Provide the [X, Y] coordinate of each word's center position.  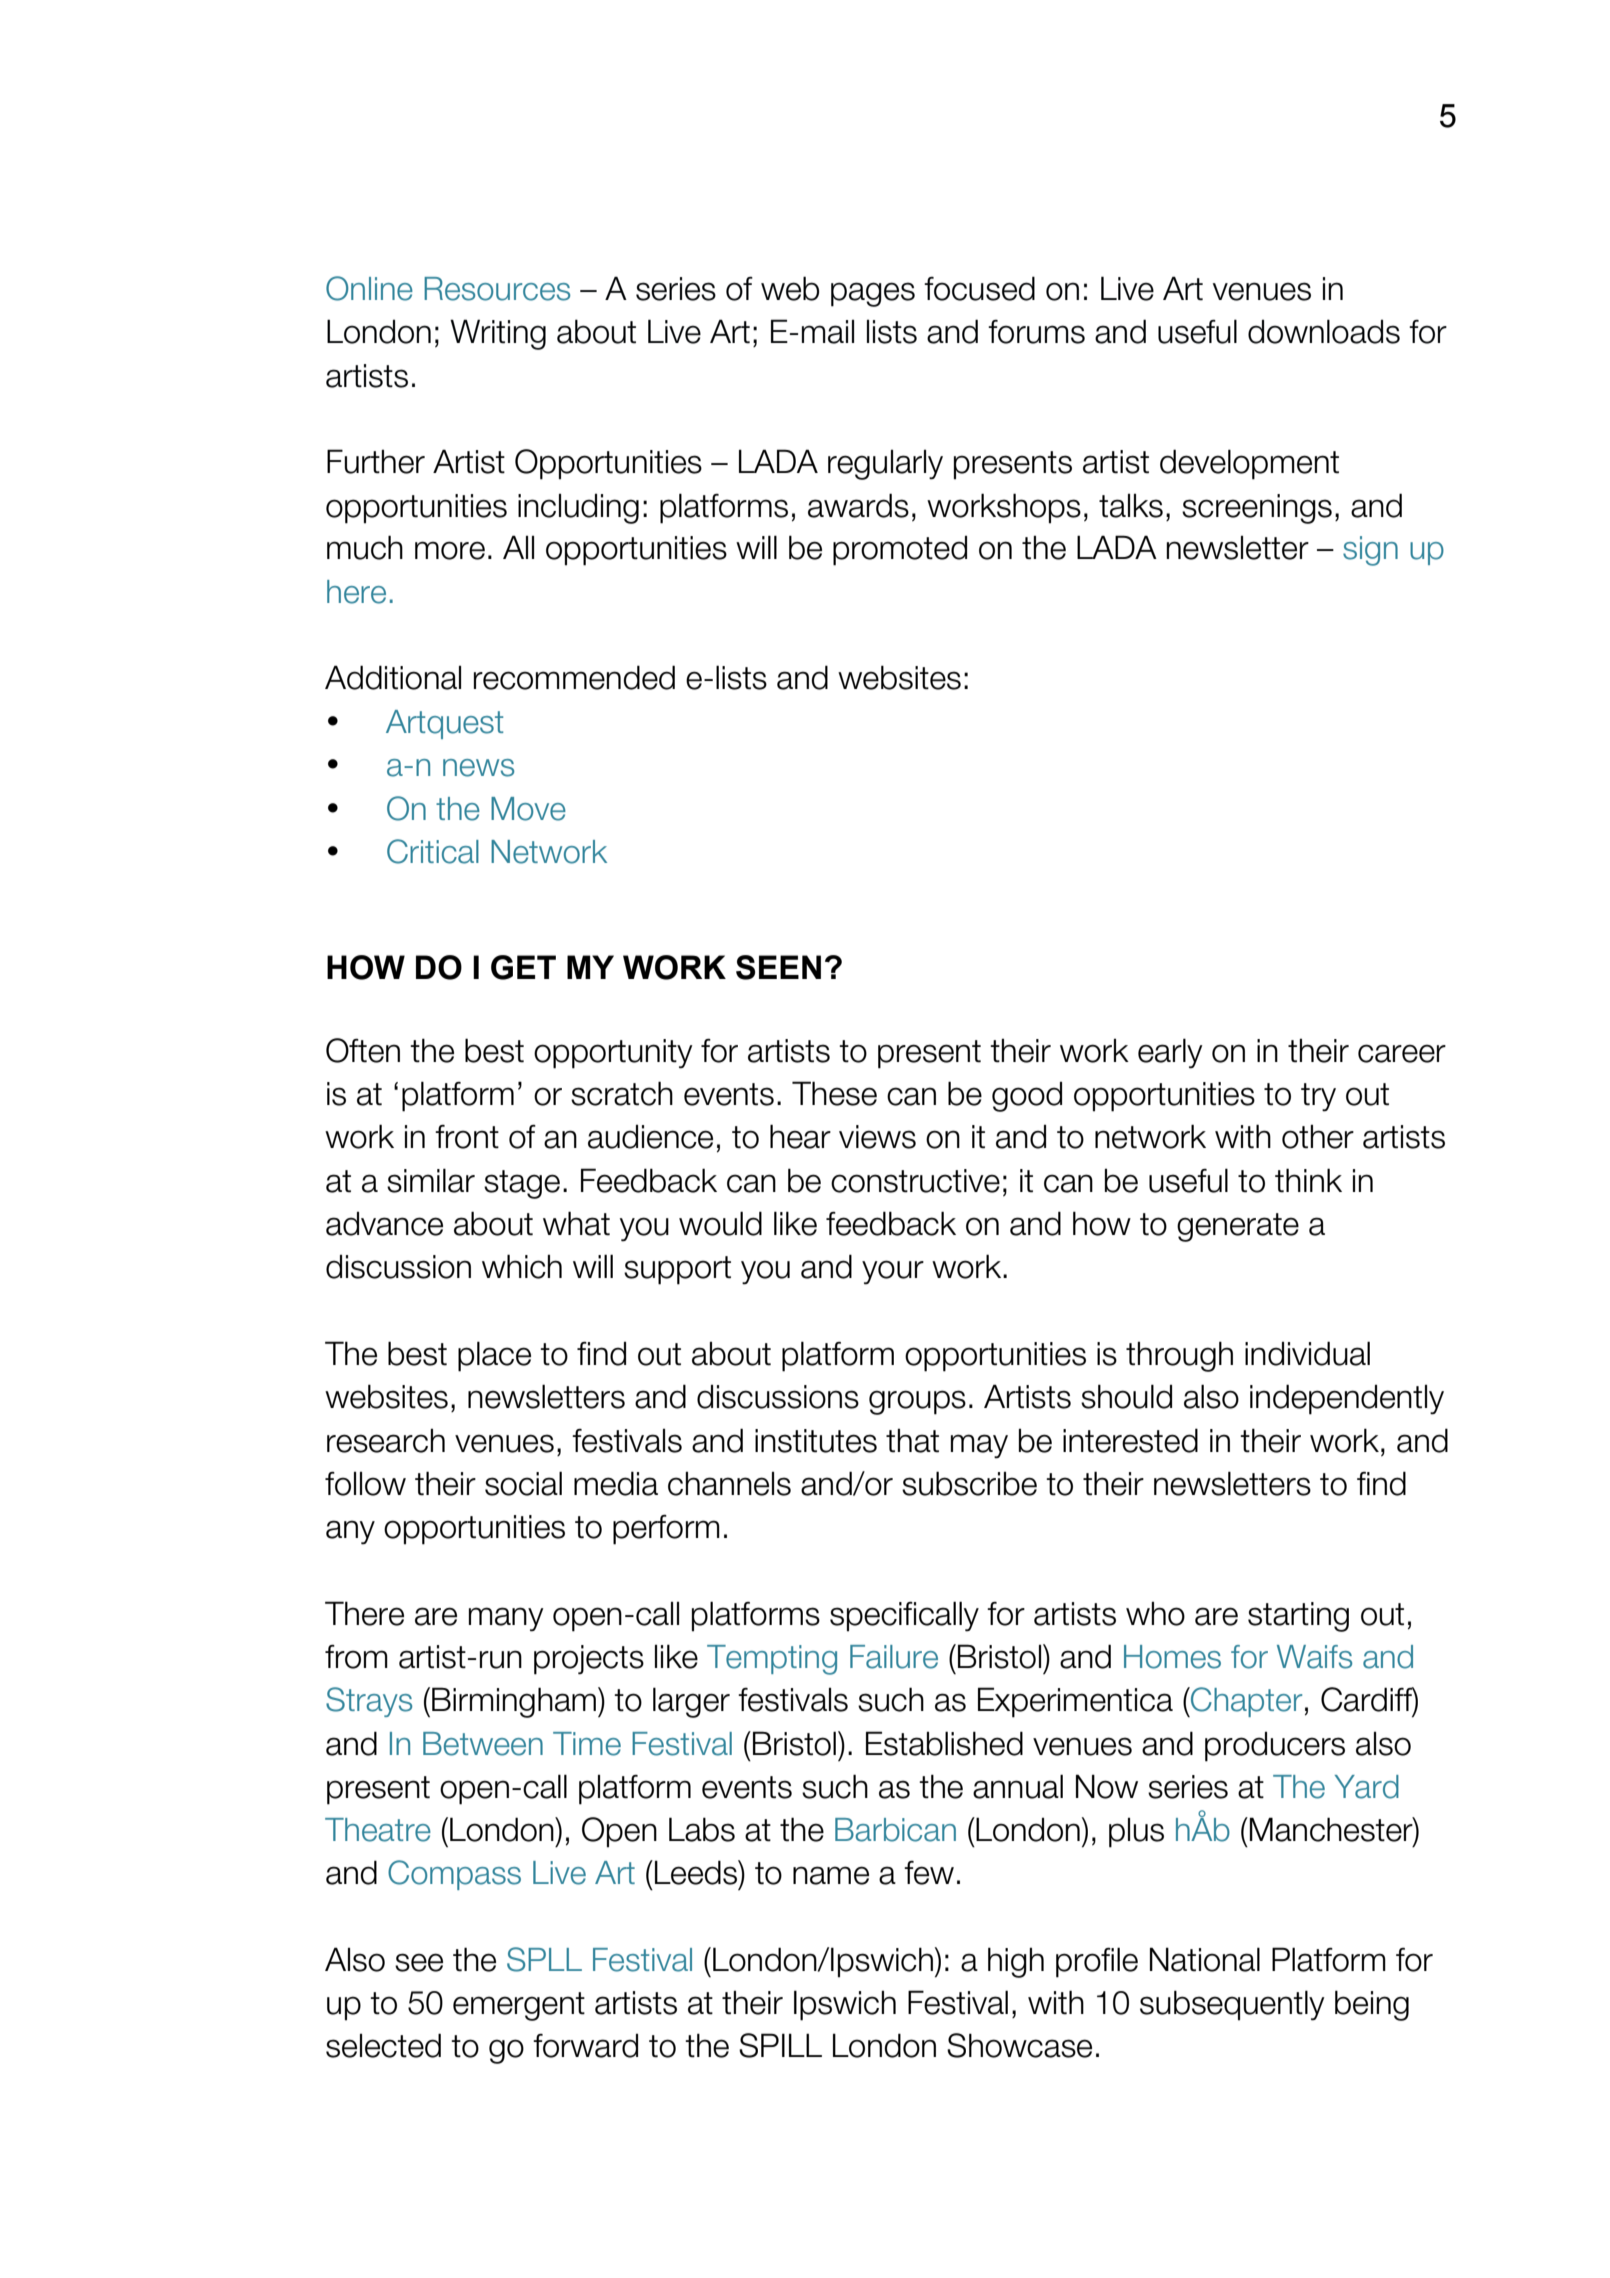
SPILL [780, 2045]
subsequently [1232, 2005]
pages [873, 294]
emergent [519, 2006]
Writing [498, 334]
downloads [1324, 331]
